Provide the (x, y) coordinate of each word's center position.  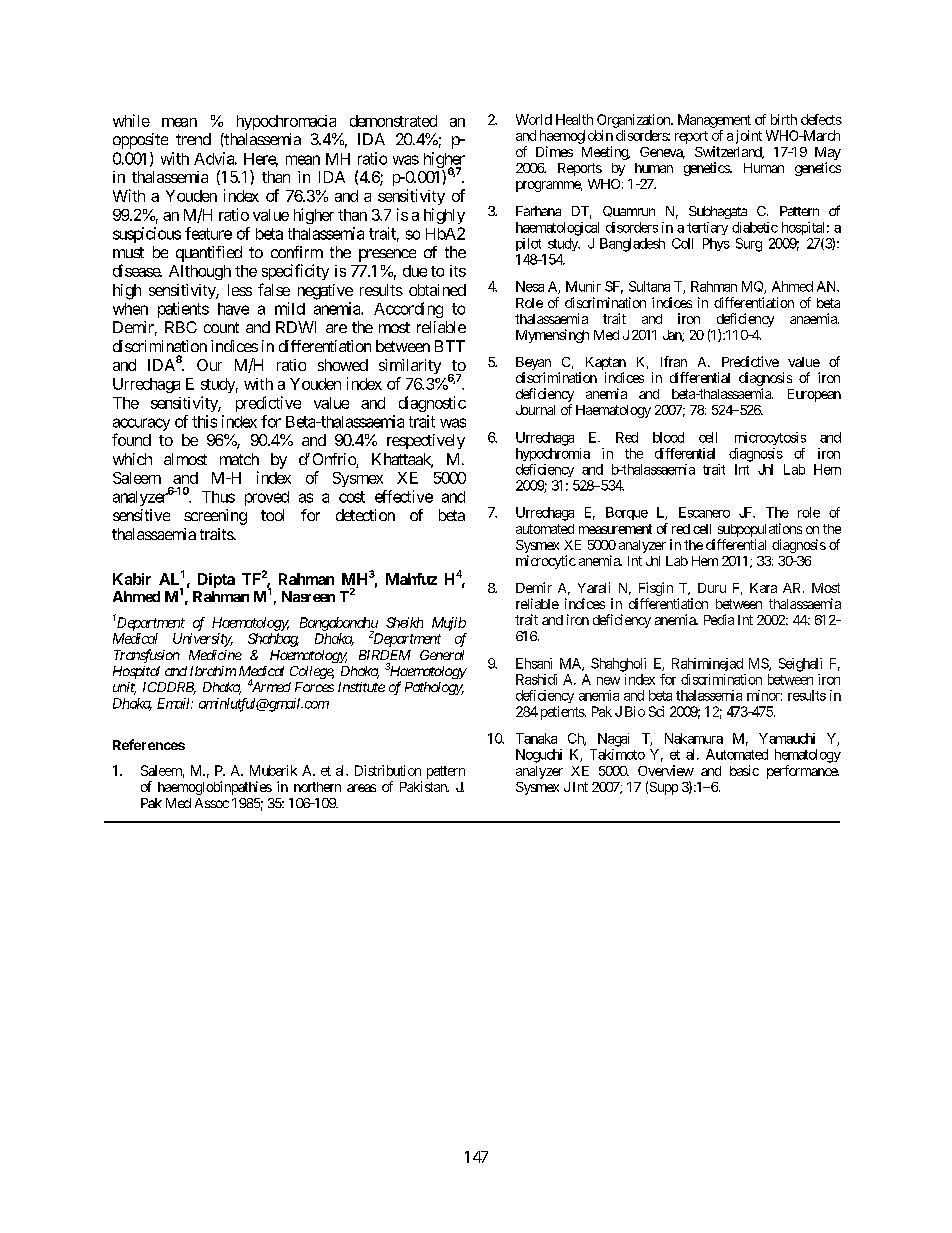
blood (668, 437)
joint (749, 137)
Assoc (212, 803)
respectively (426, 441)
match (239, 459)
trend (193, 139)
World (534, 119)
